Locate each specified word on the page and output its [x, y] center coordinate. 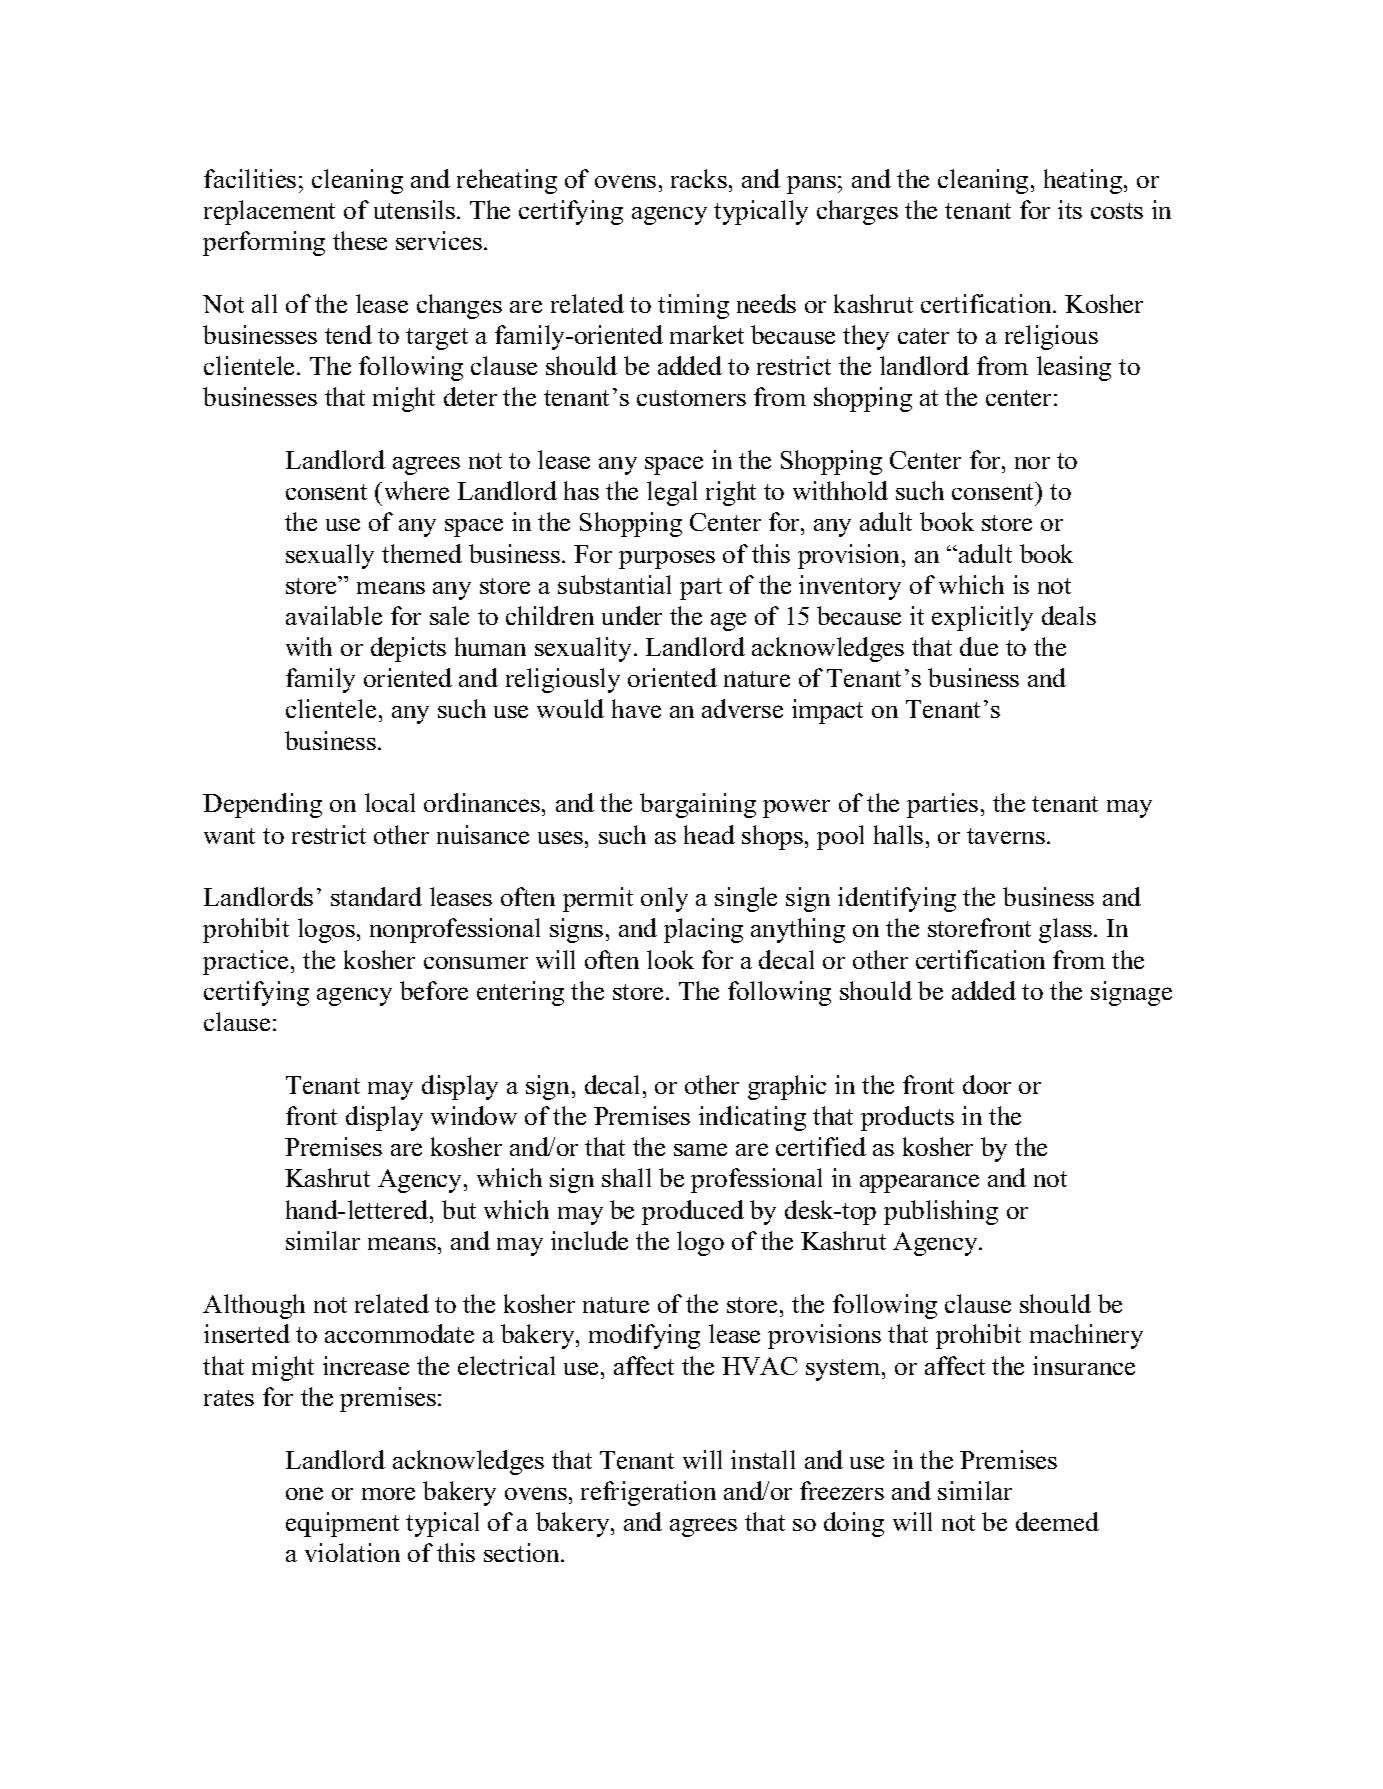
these [360, 240]
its [1070, 209]
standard [376, 896]
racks [700, 178]
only [664, 899]
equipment [342, 1524]
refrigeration [648, 1493]
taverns [1006, 836]
